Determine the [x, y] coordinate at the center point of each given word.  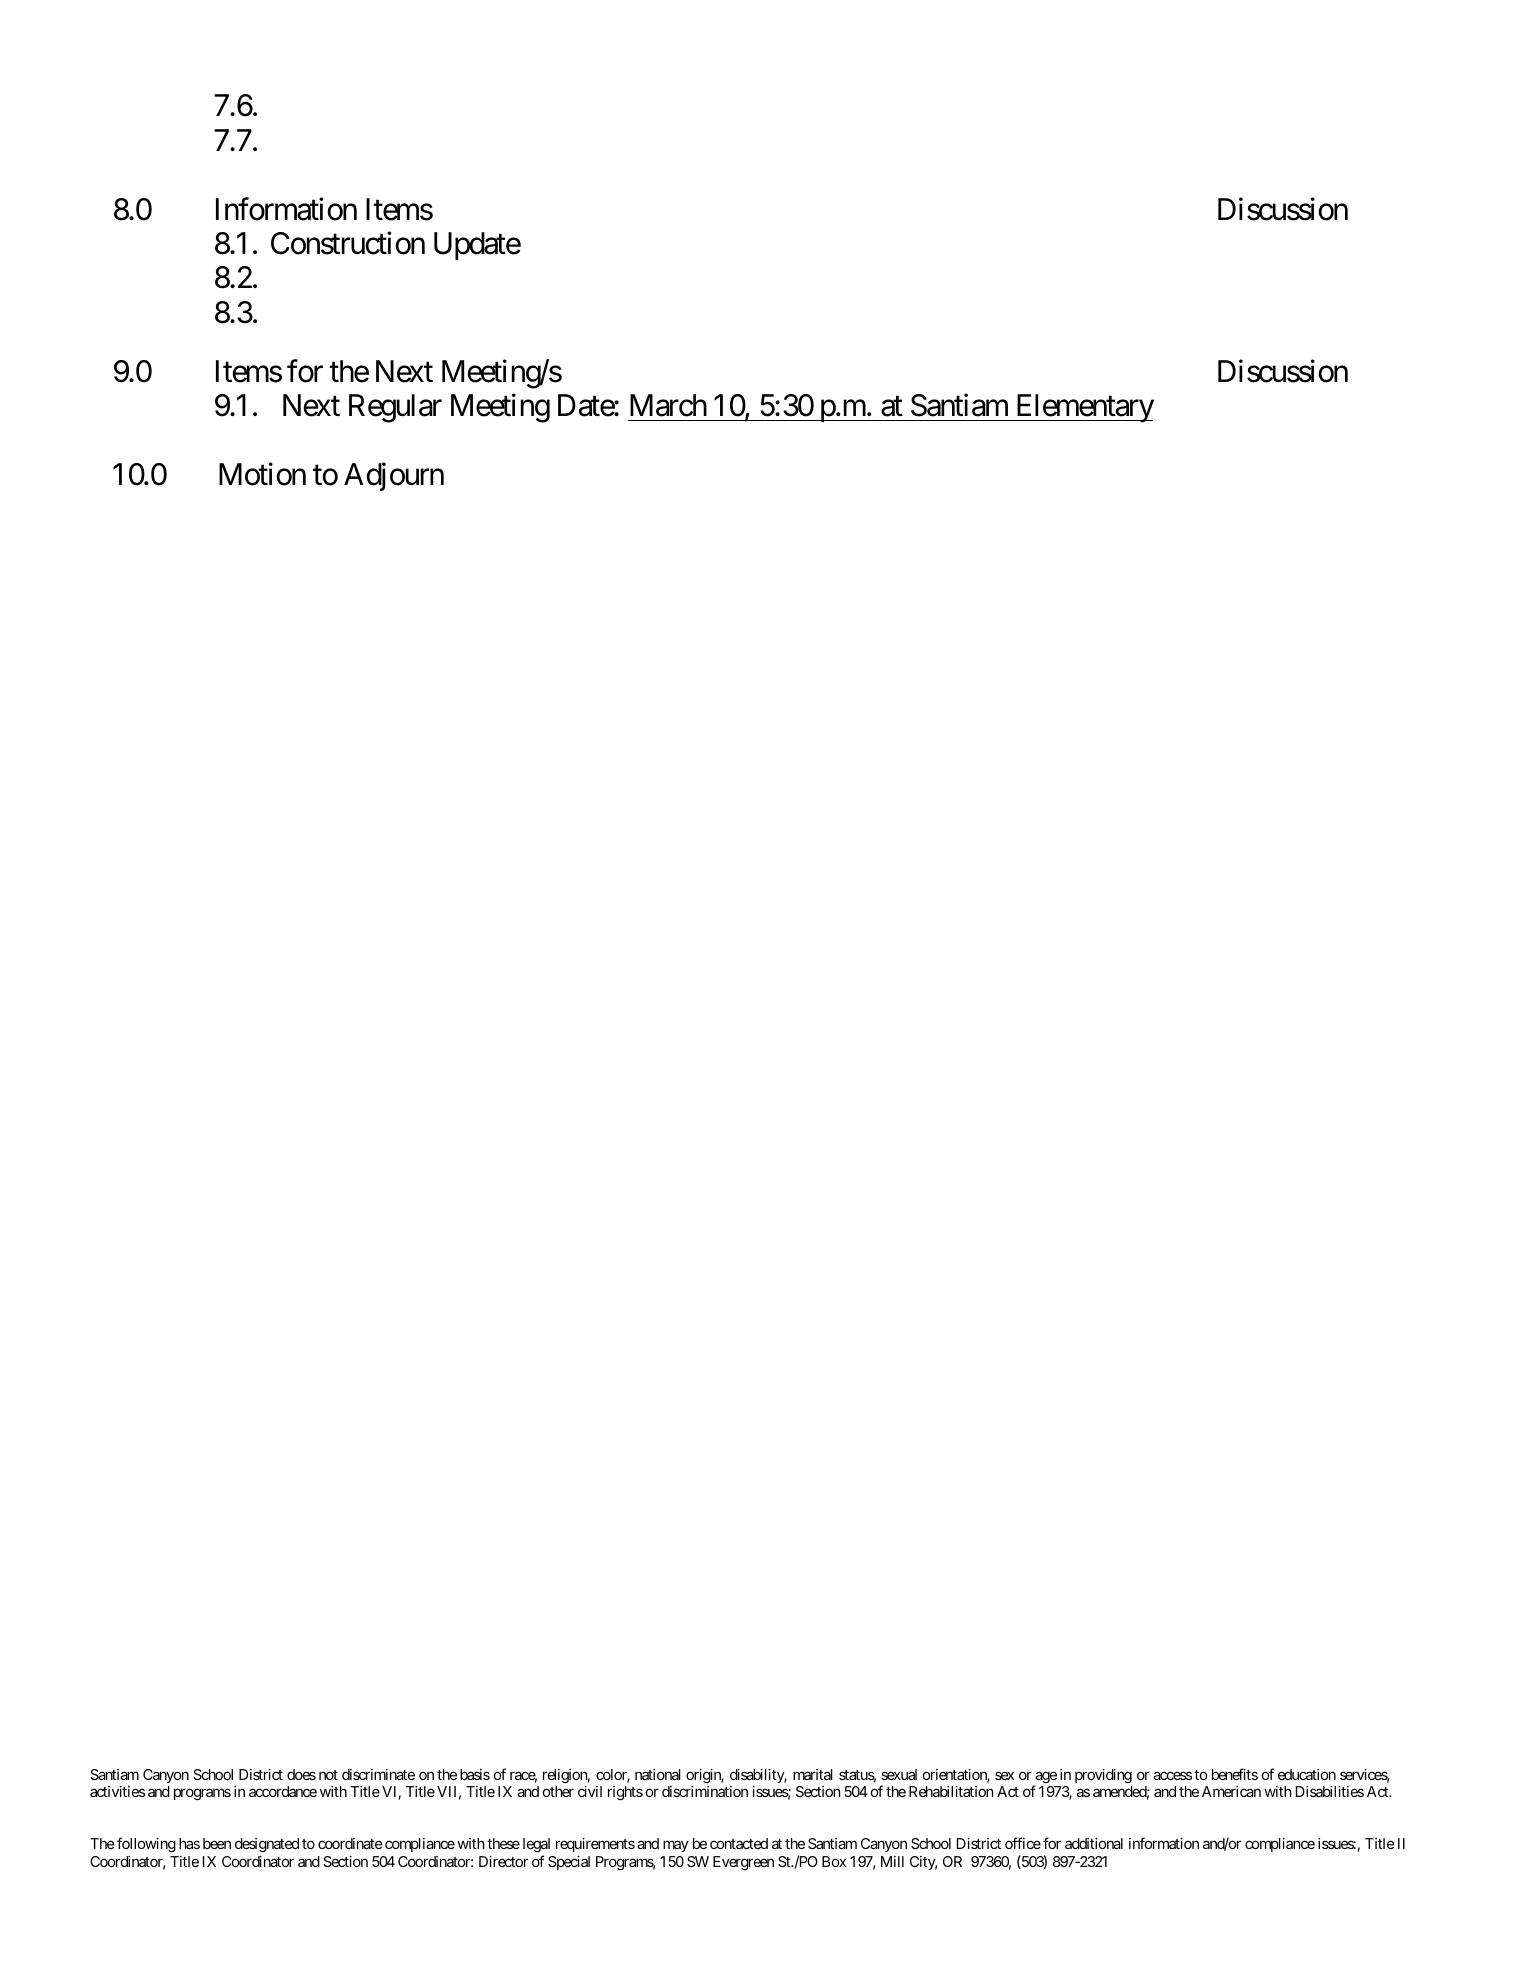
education [1307, 1774]
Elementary [1083, 408]
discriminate [378, 1774]
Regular [395, 408]
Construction [348, 243]
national [658, 1774]
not [328, 1775]
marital [813, 1774]
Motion [262, 474]
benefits [1235, 1774]
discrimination [705, 1791]
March [668, 405]
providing [1103, 1776]
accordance [283, 1791]
